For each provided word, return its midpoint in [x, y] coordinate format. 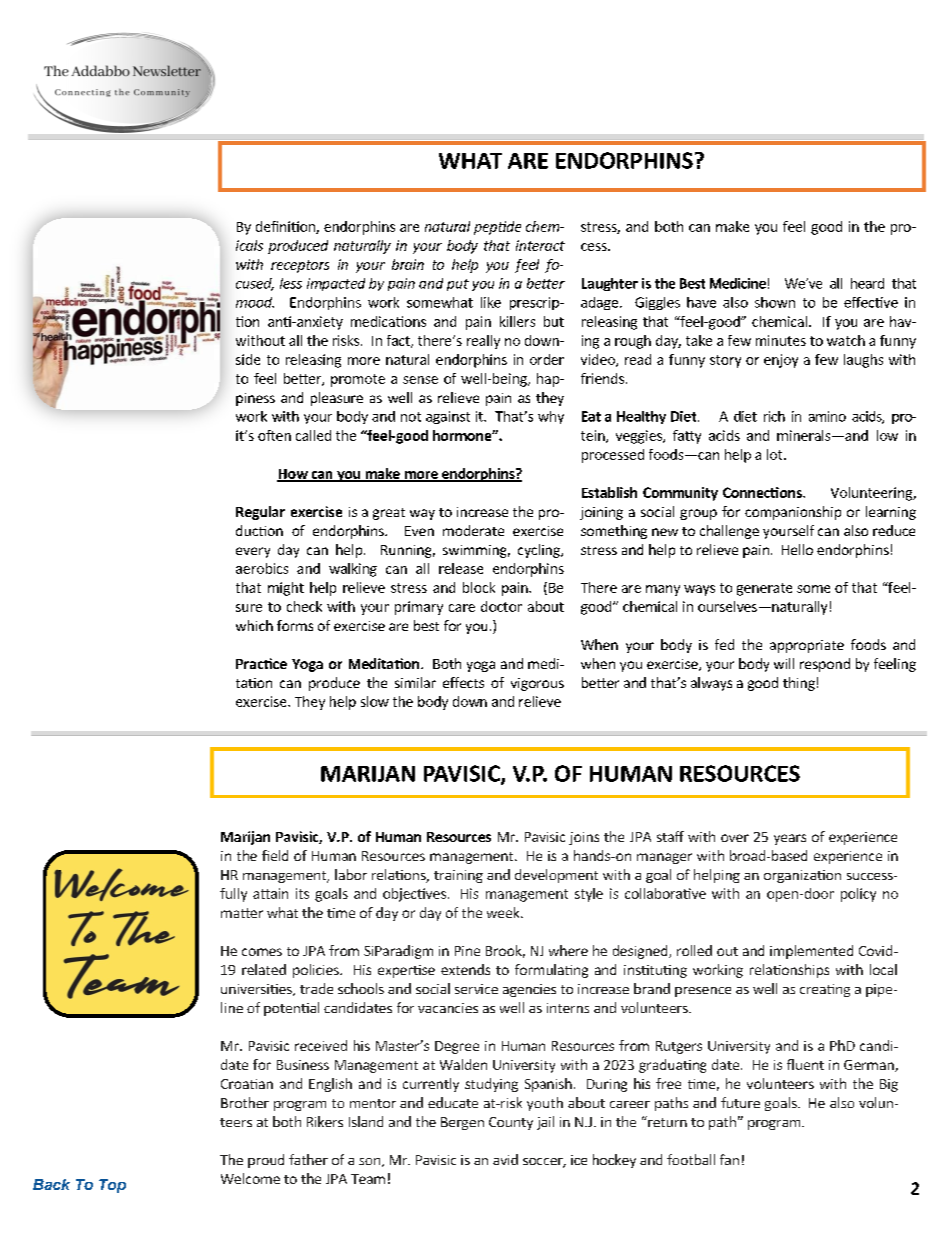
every [253, 552]
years [790, 839]
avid [505, 1159]
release [461, 568]
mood [255, 302]
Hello [797, 549]
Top [112, 1186]
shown [775, 302]
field [275, 855]
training [458, 876]
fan [729, 1159]
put [458, 285]
